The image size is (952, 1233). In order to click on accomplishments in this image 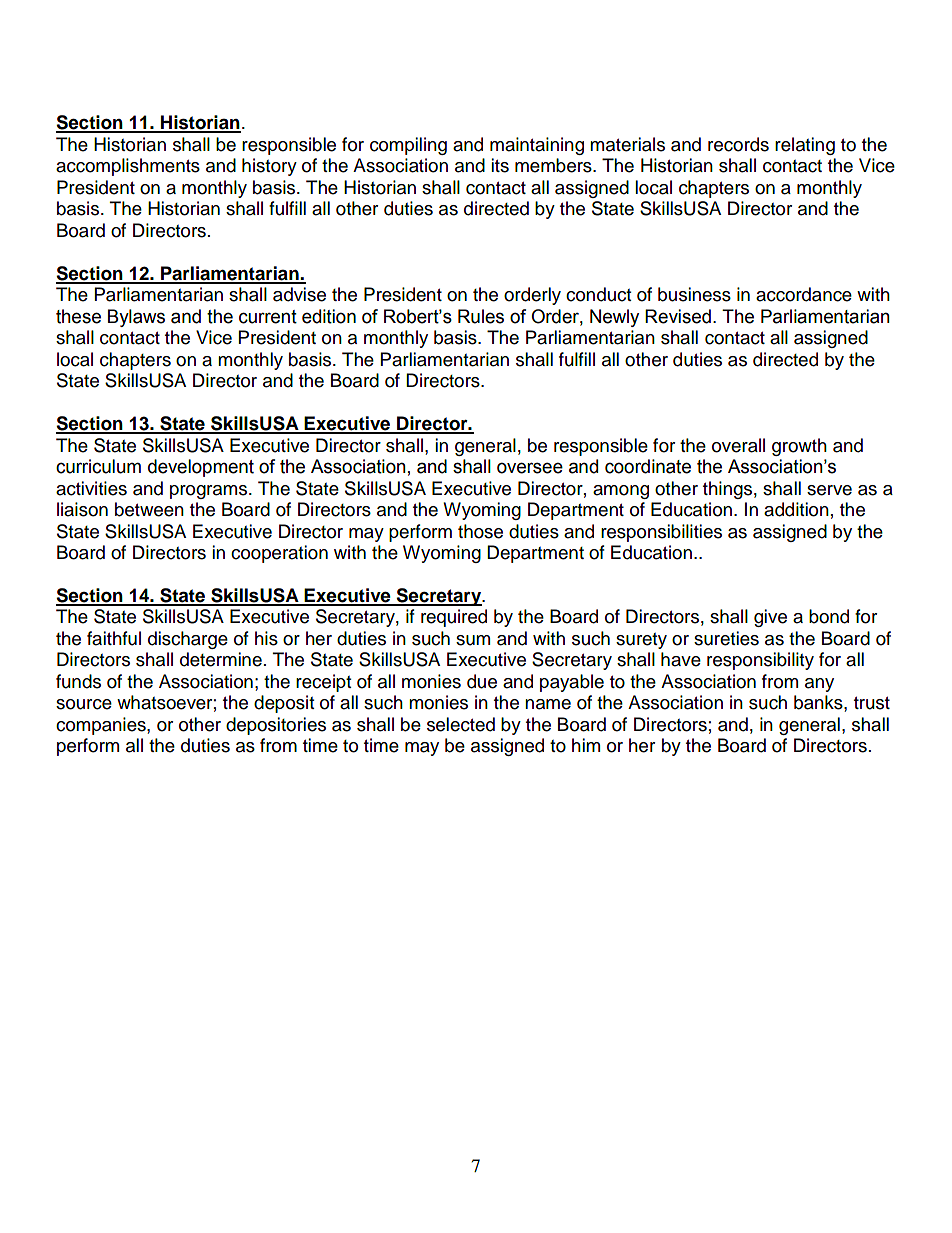, I will do `click(128, 167)`.
